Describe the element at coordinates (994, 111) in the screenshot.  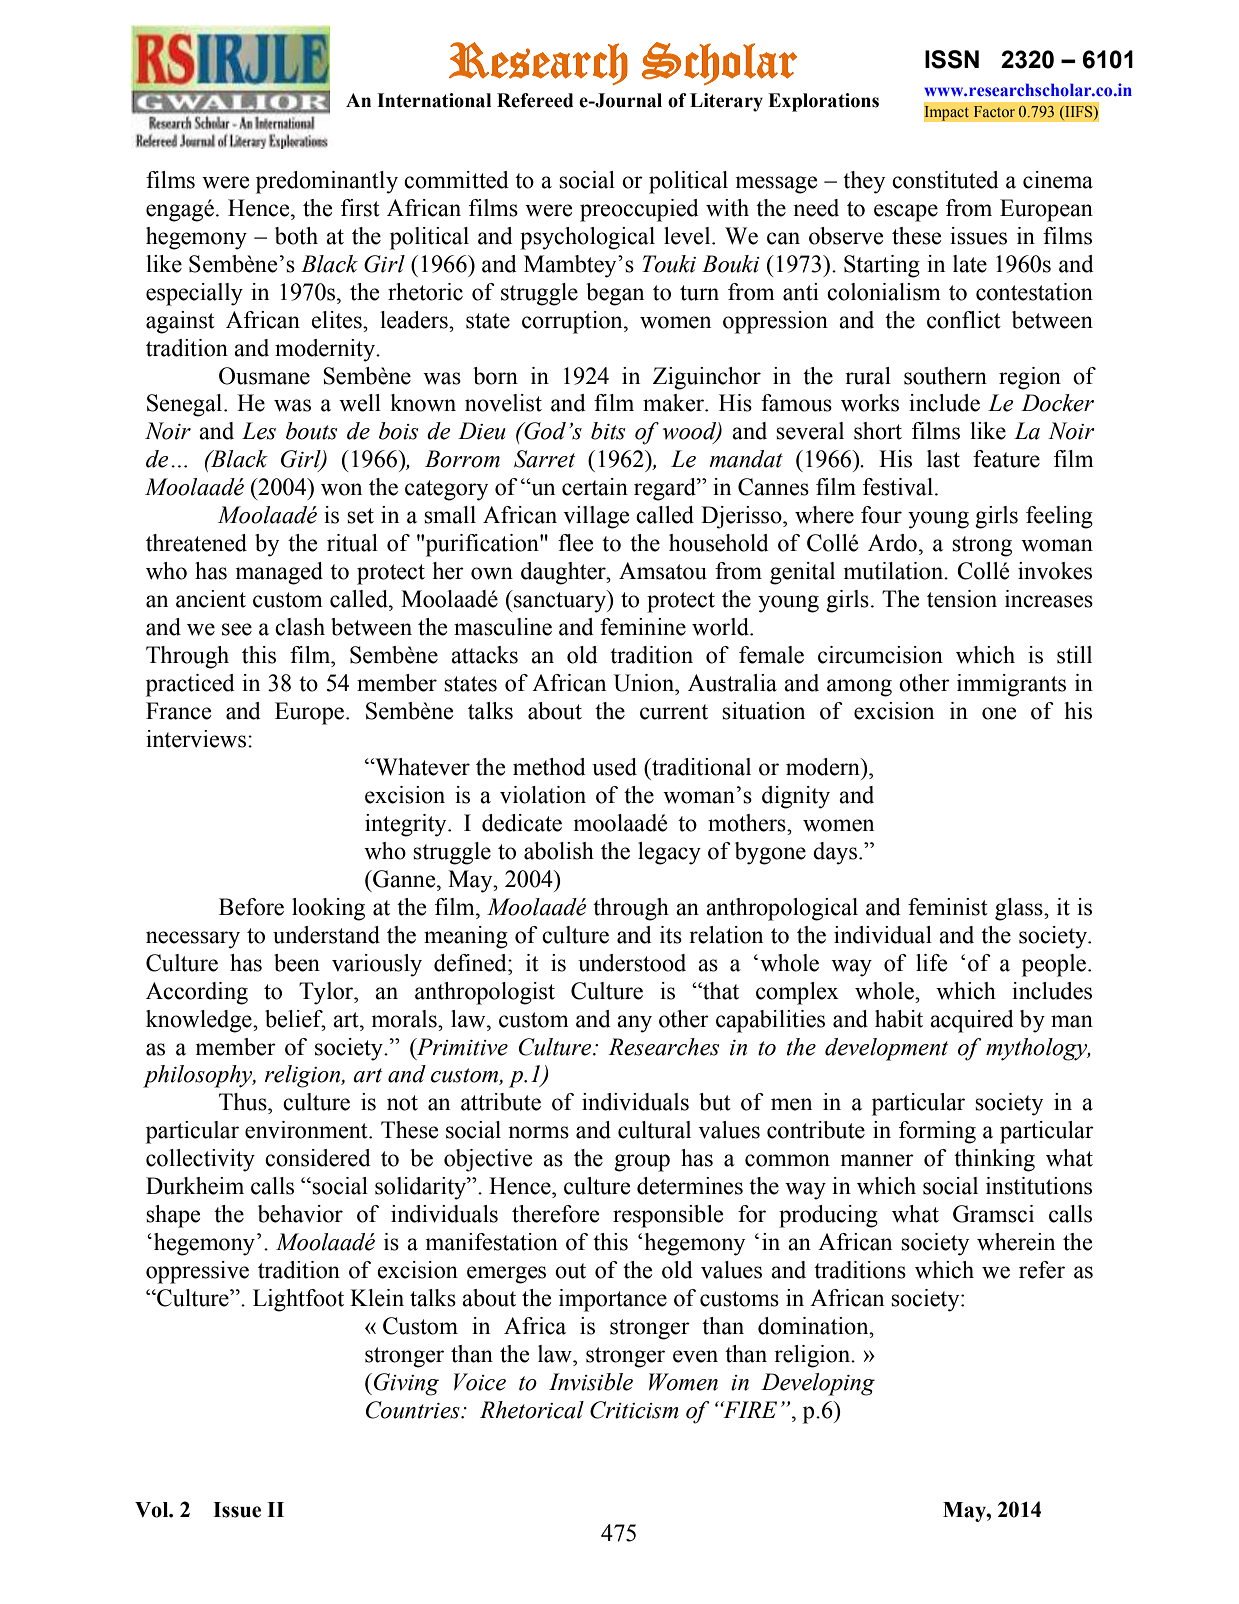
I see `Factor` at that location.
